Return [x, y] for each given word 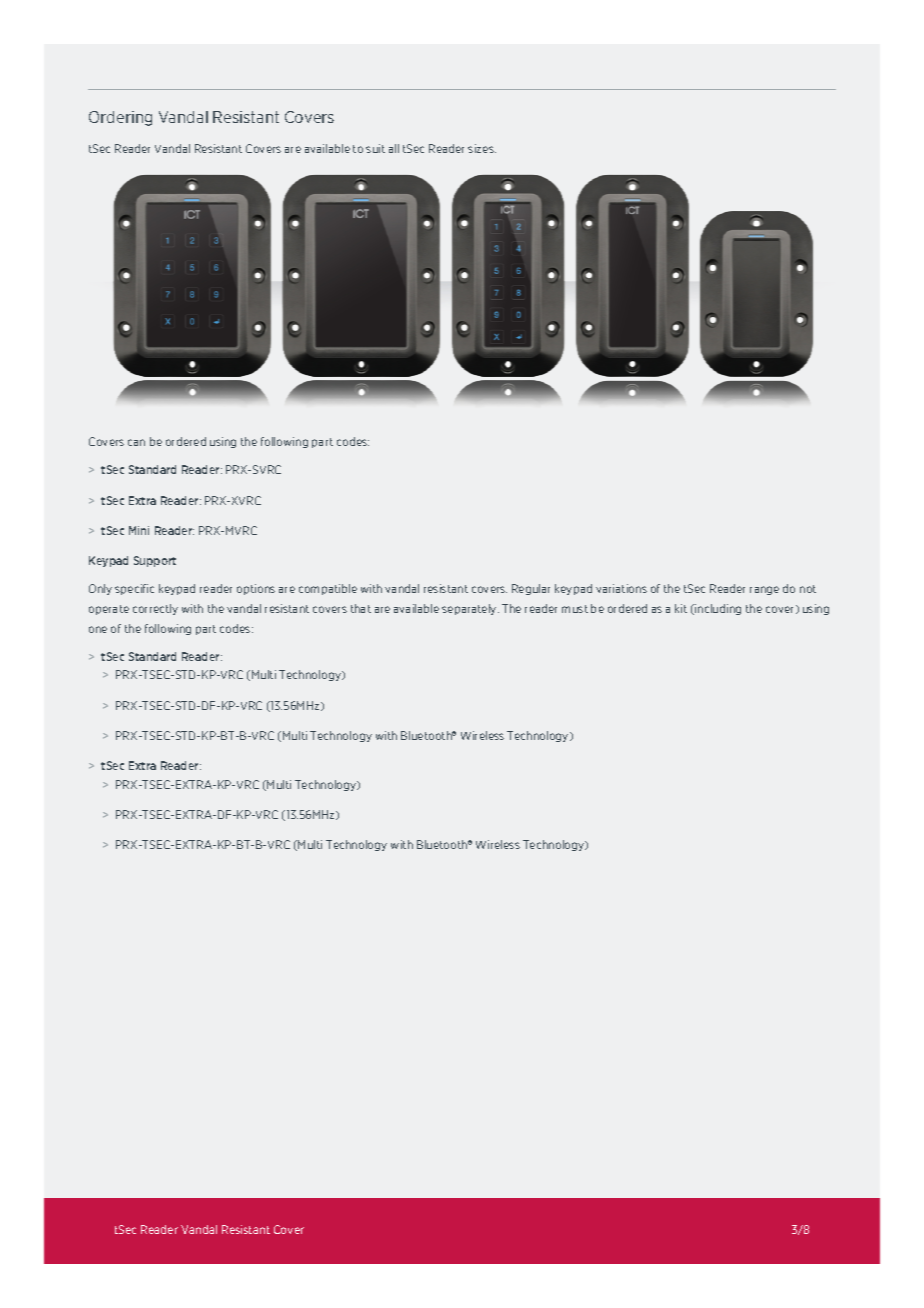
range [764, 590]
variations [621, 588]
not [808, 589]
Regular [531, 589]
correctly [155, 609]
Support [155, 561]
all [394, 148]
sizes [482, 148]
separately [470, 609]
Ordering [120, 118]
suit [375, 148]
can [136, 442]
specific [134, 589]
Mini [139, 530]
